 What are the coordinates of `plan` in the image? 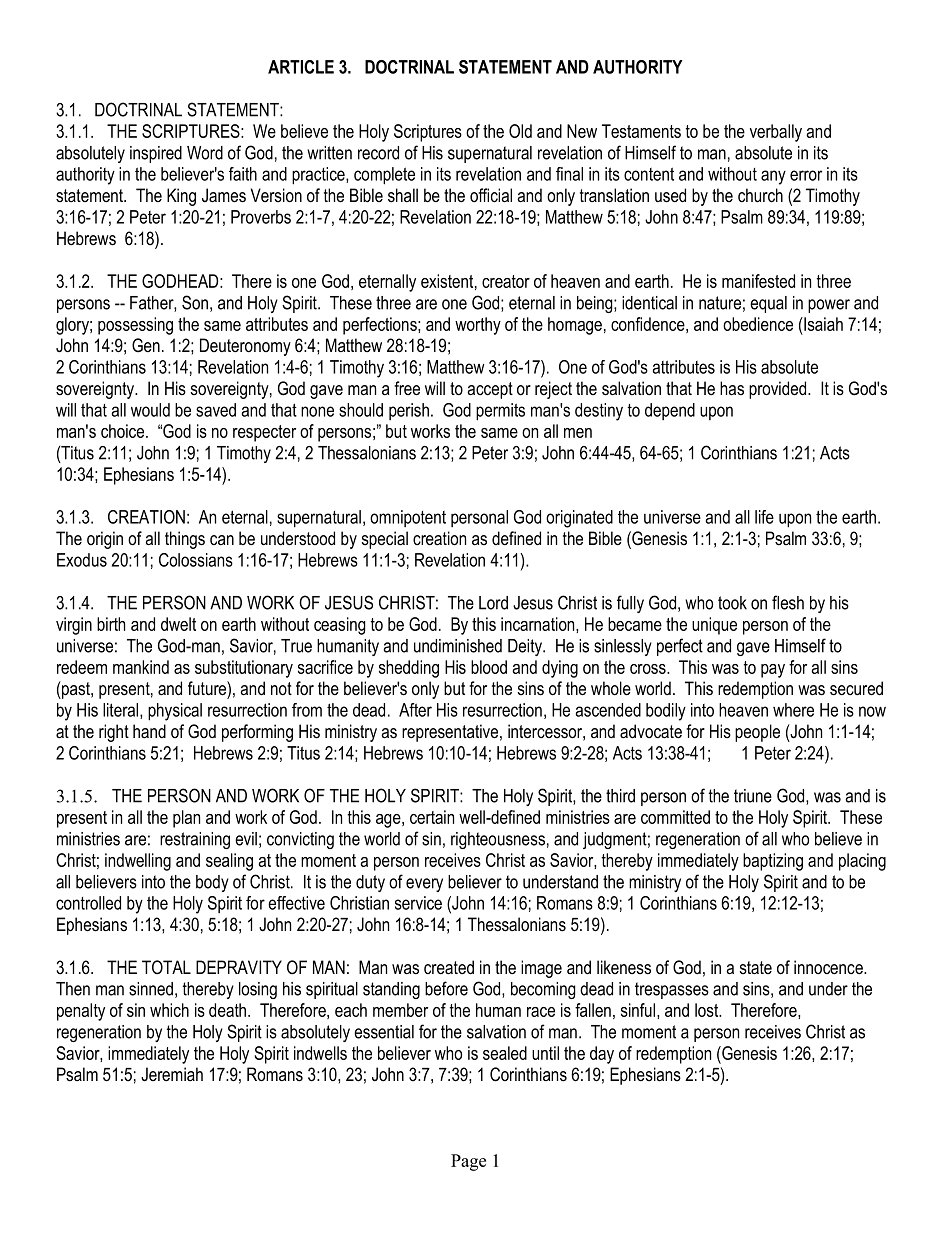 It's located at (186, 819).
